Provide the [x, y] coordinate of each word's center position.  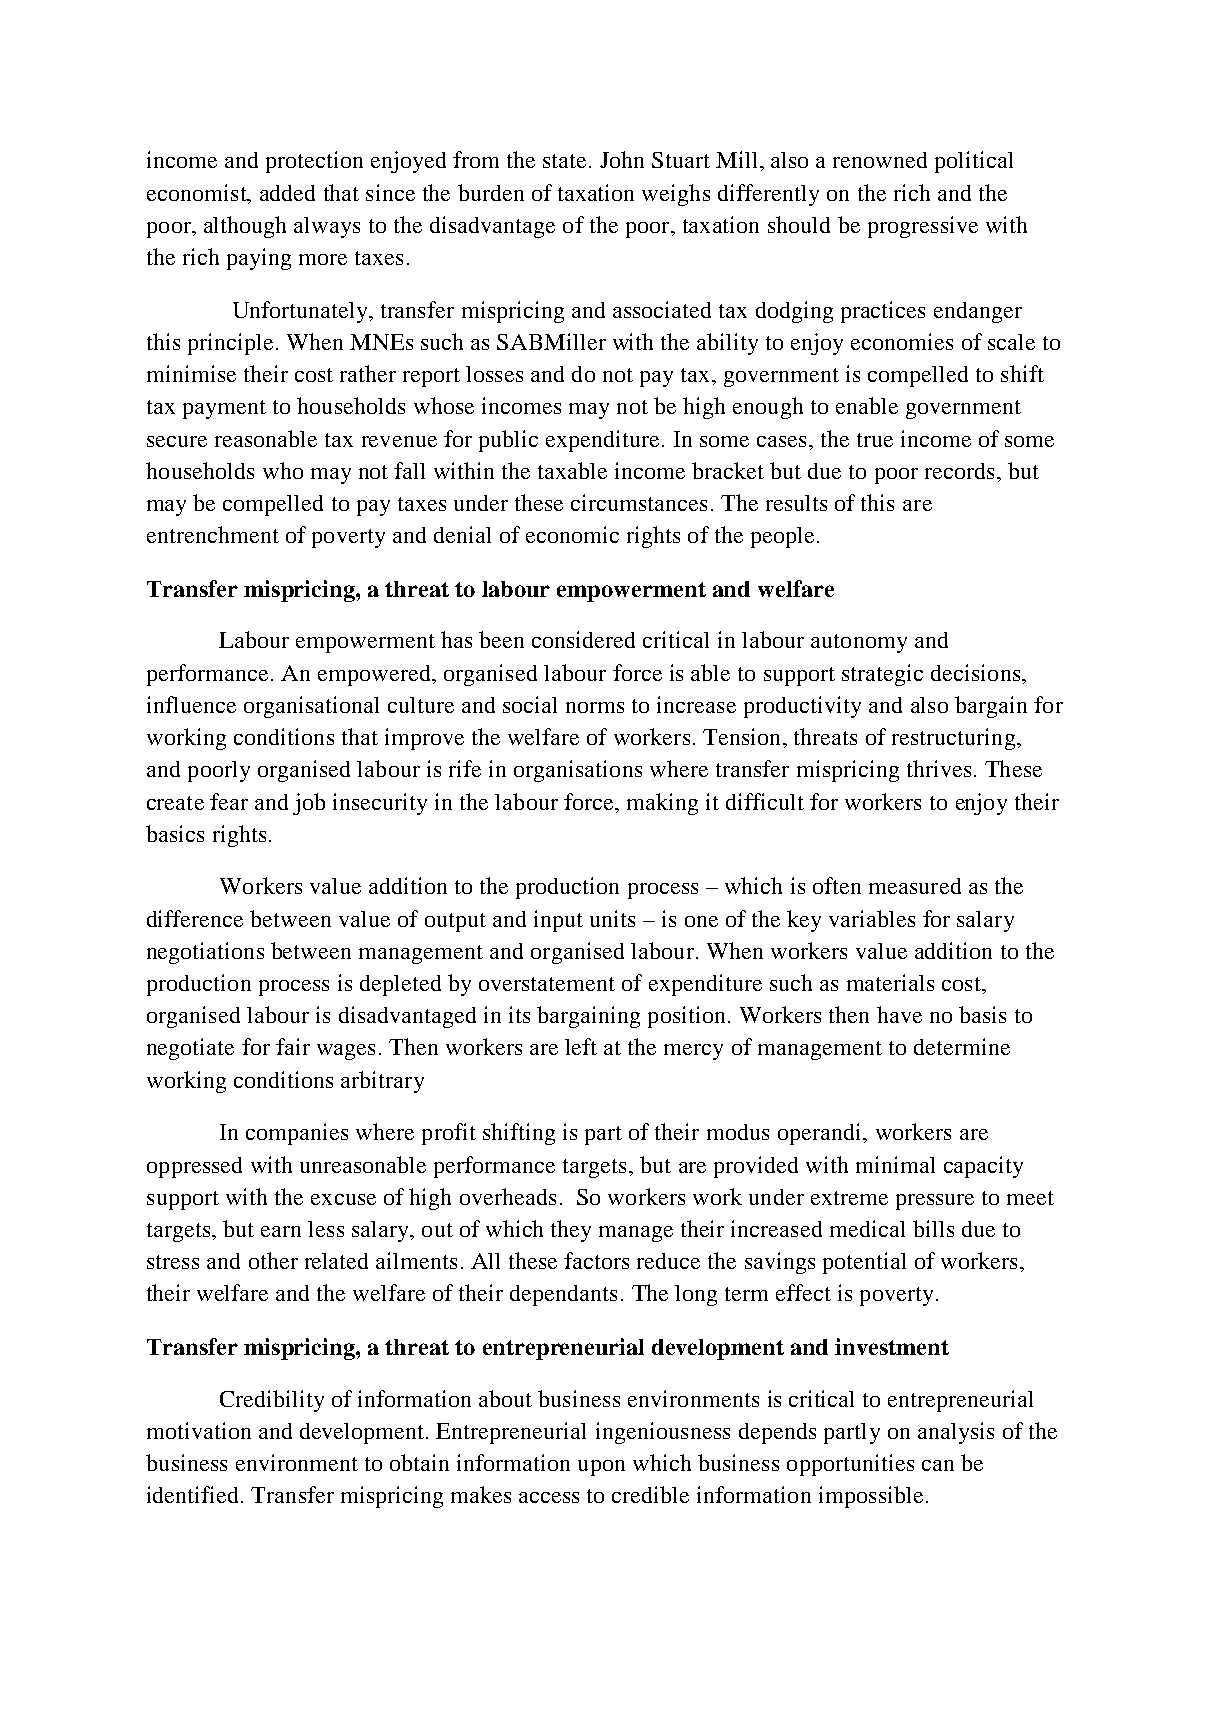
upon [601, 1468]
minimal [895, 1164]
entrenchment [213, 534]
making [662, 804]
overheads [508, 1196]
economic [572, 534]
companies [297, 1134]
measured [915, 886]
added [287, 193]
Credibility [272, 1401]
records [959, 471]
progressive [923, 227]
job [309, 804]
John [622, 159]
